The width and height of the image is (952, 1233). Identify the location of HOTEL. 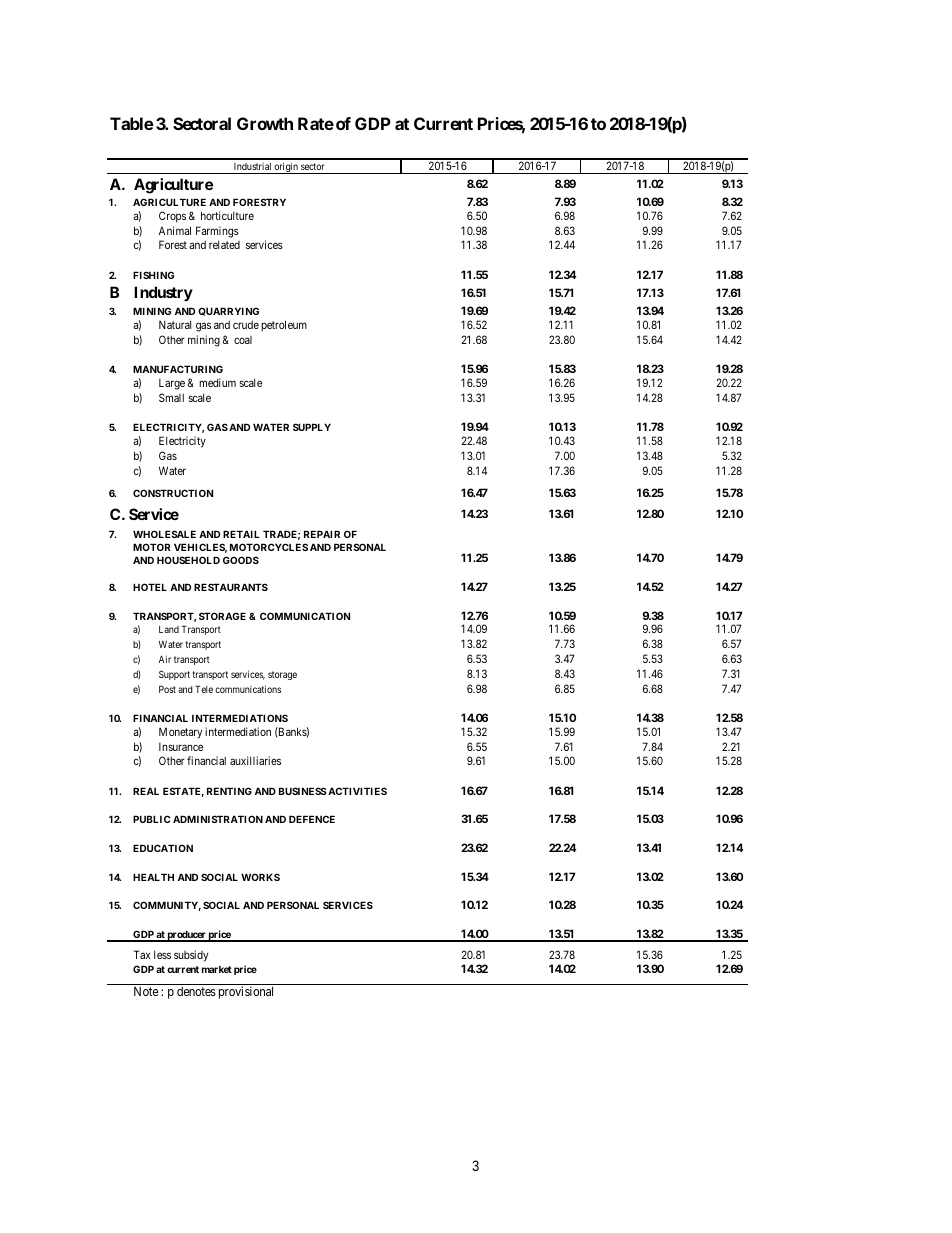
(150, 587).
